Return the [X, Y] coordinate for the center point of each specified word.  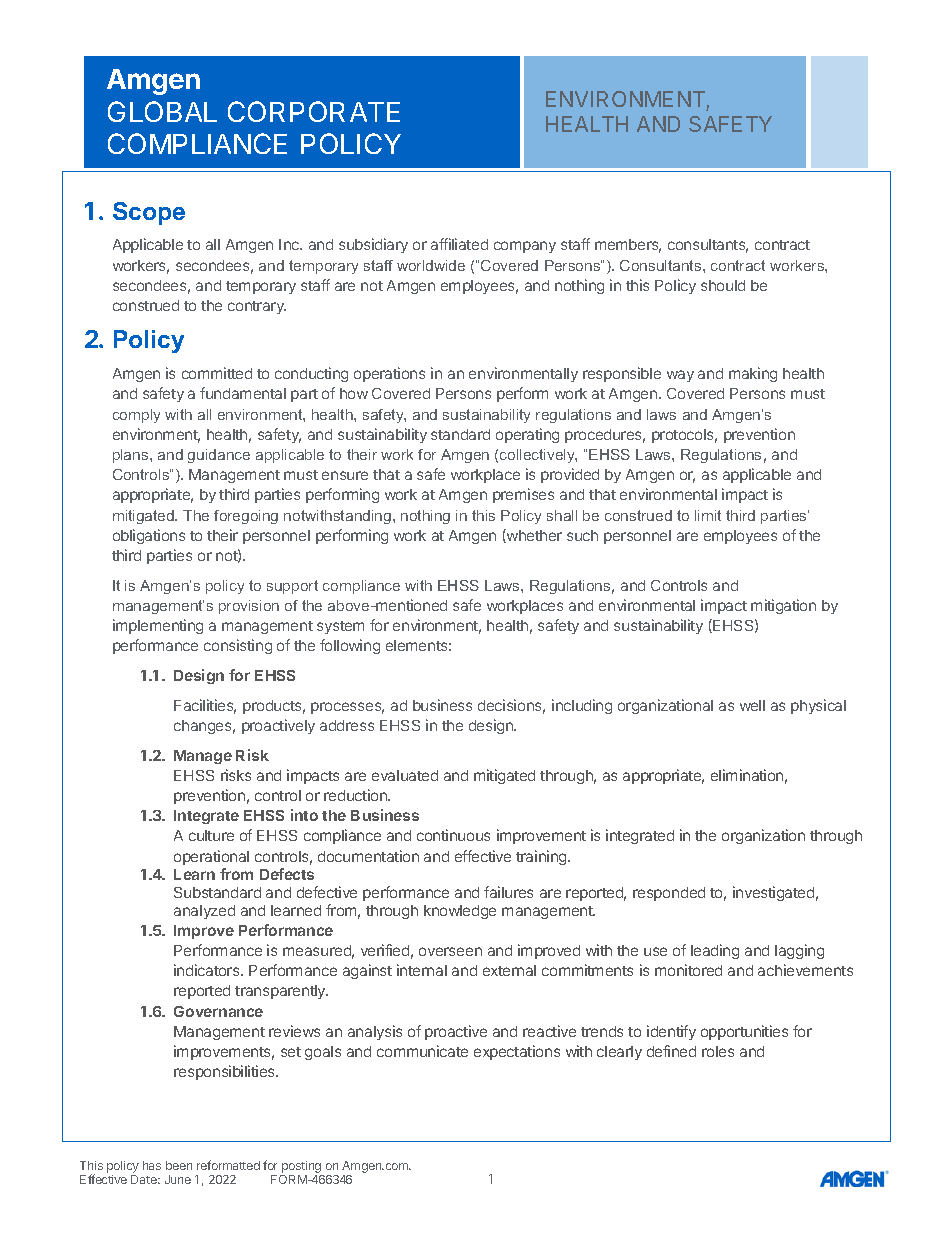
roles [718, 1051]
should [723, 285]
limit [708, 515]
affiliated [459, 244]
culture [211, 835]
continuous [453, 835]
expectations [517, 1052]
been [179, 1165]
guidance [219, 456]
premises [523, 495]
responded [669, 894]
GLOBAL [162, 111]
